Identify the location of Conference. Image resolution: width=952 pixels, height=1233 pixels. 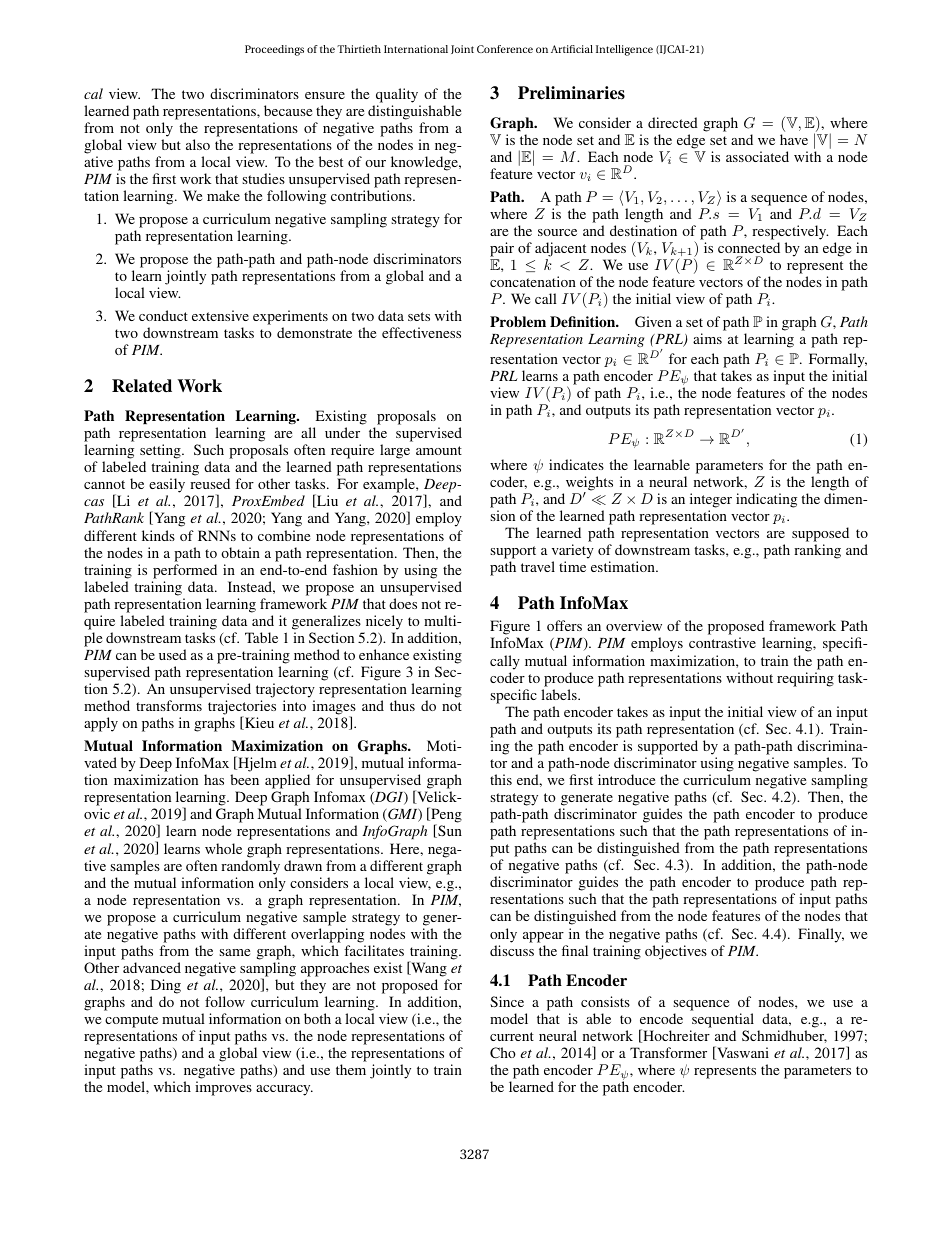
(505, 49).
